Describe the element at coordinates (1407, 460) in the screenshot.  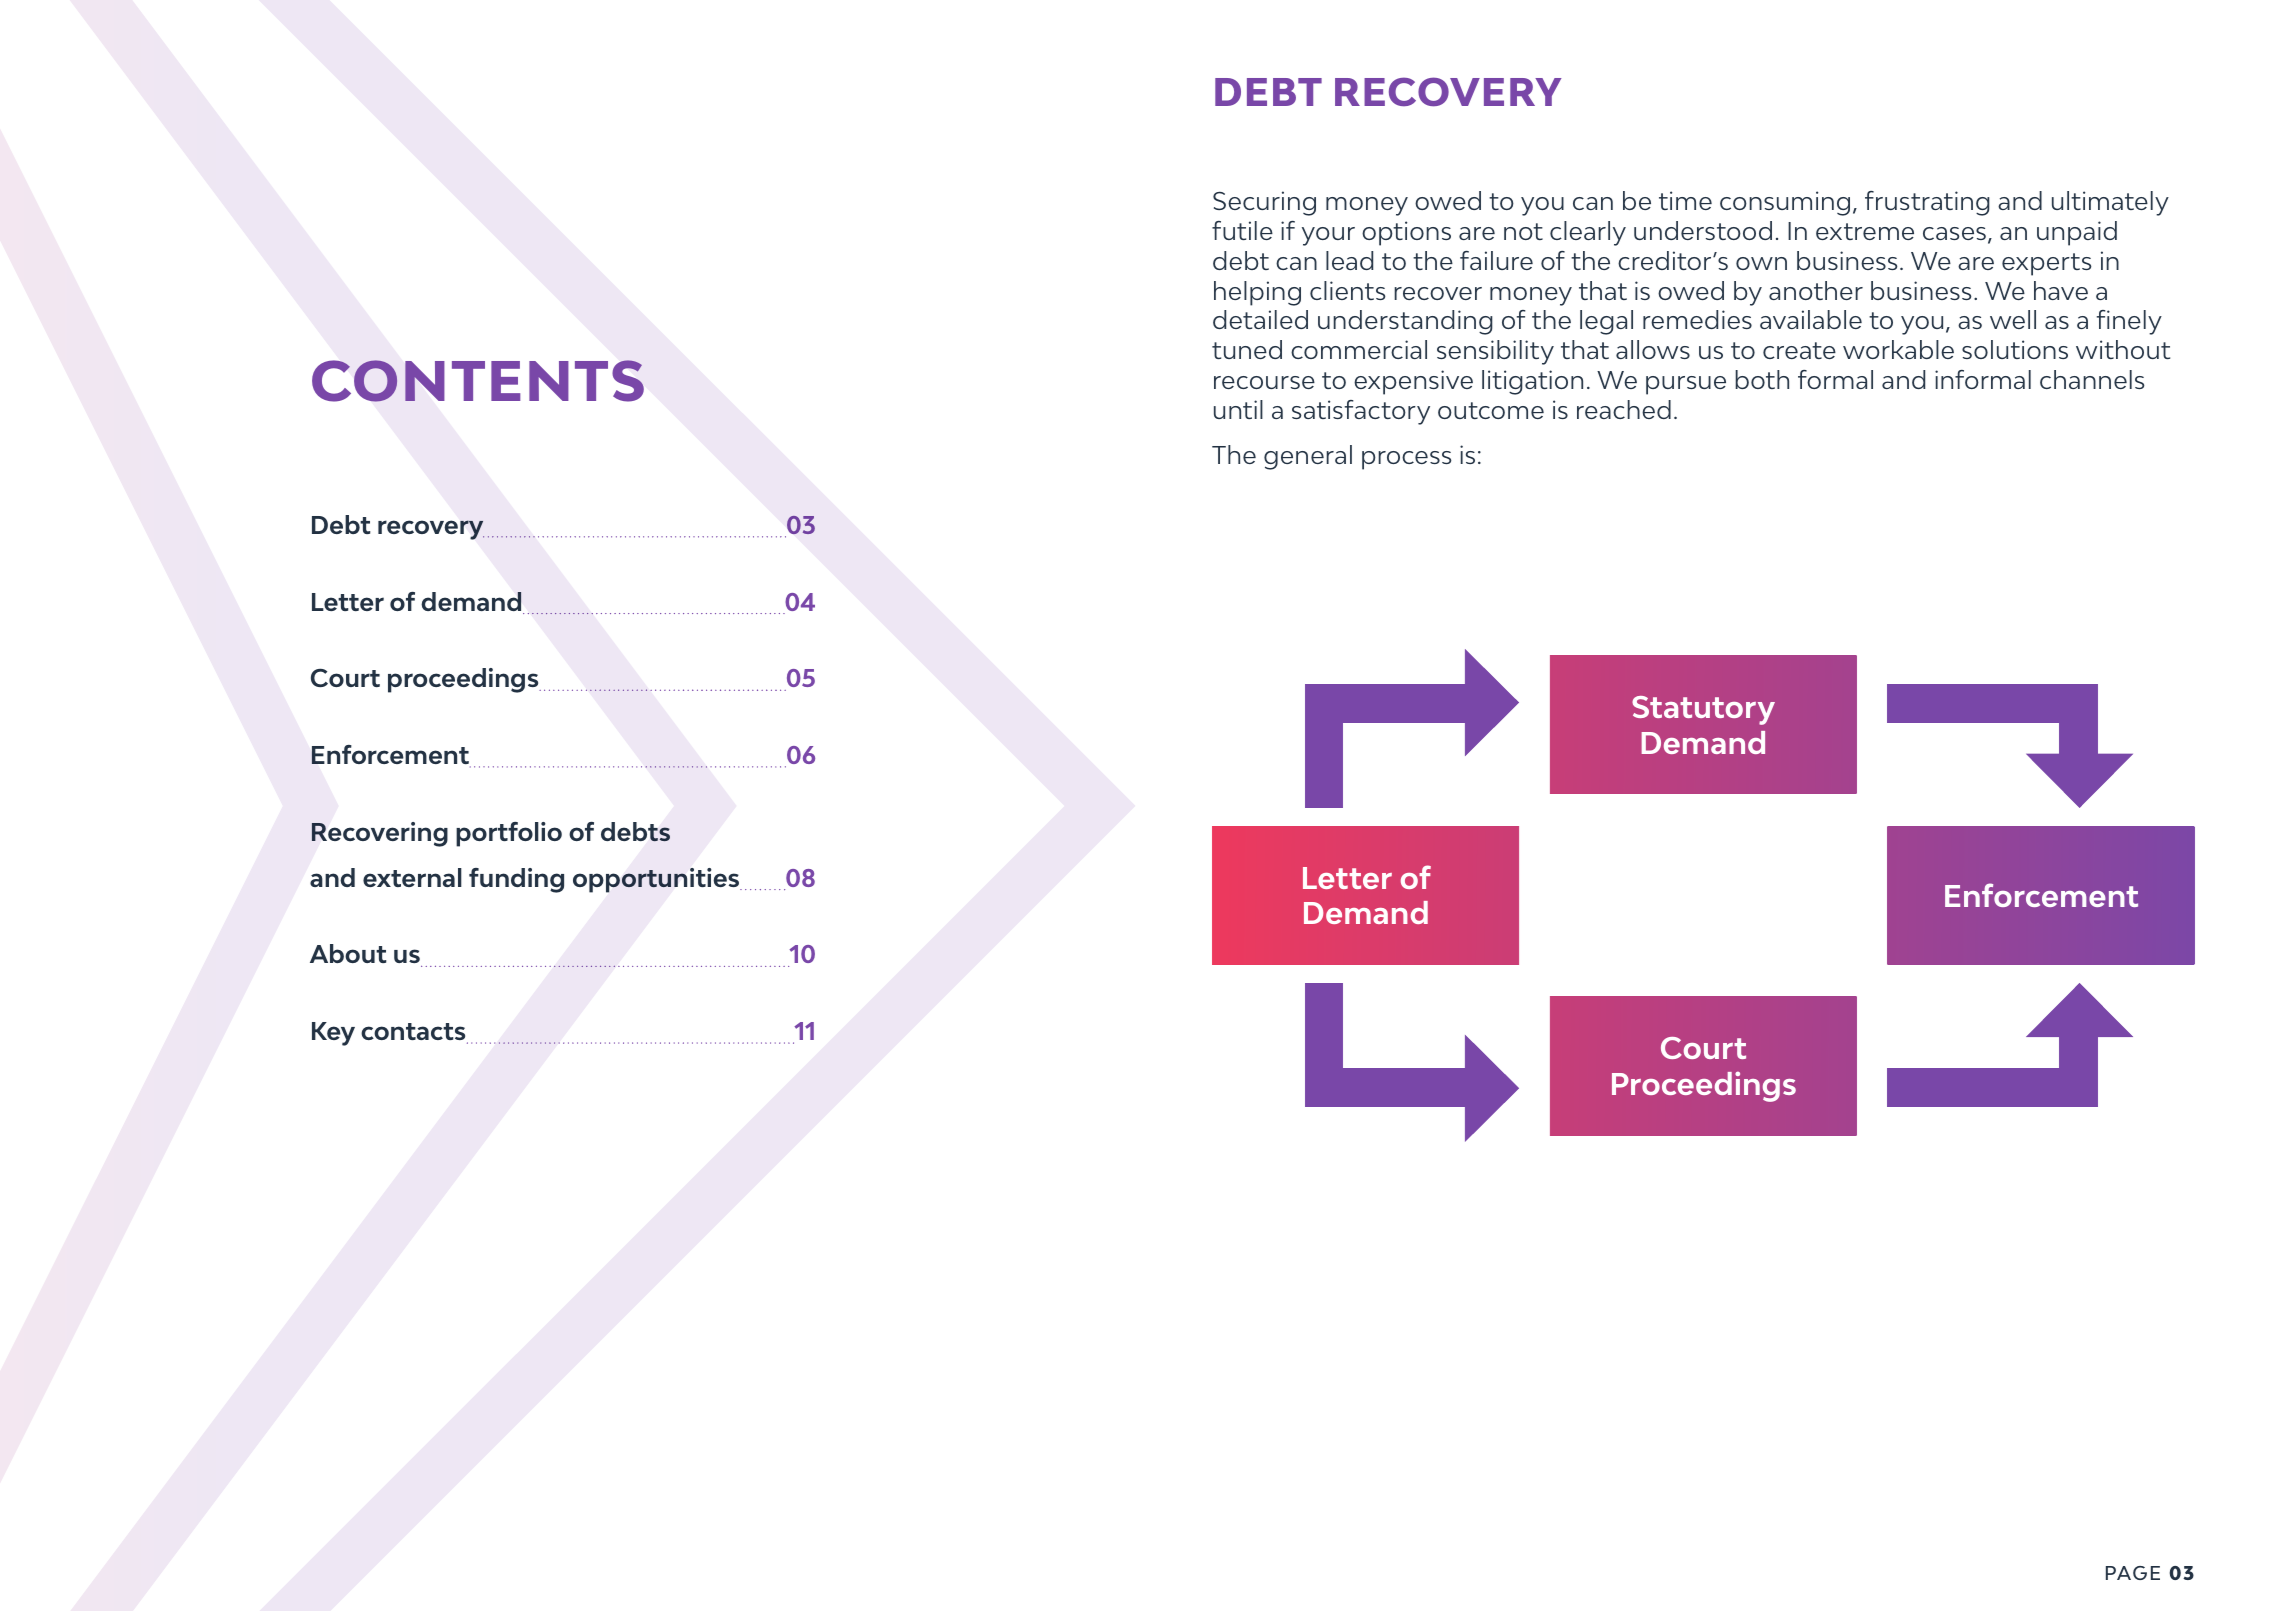
I see `process` at that location.
